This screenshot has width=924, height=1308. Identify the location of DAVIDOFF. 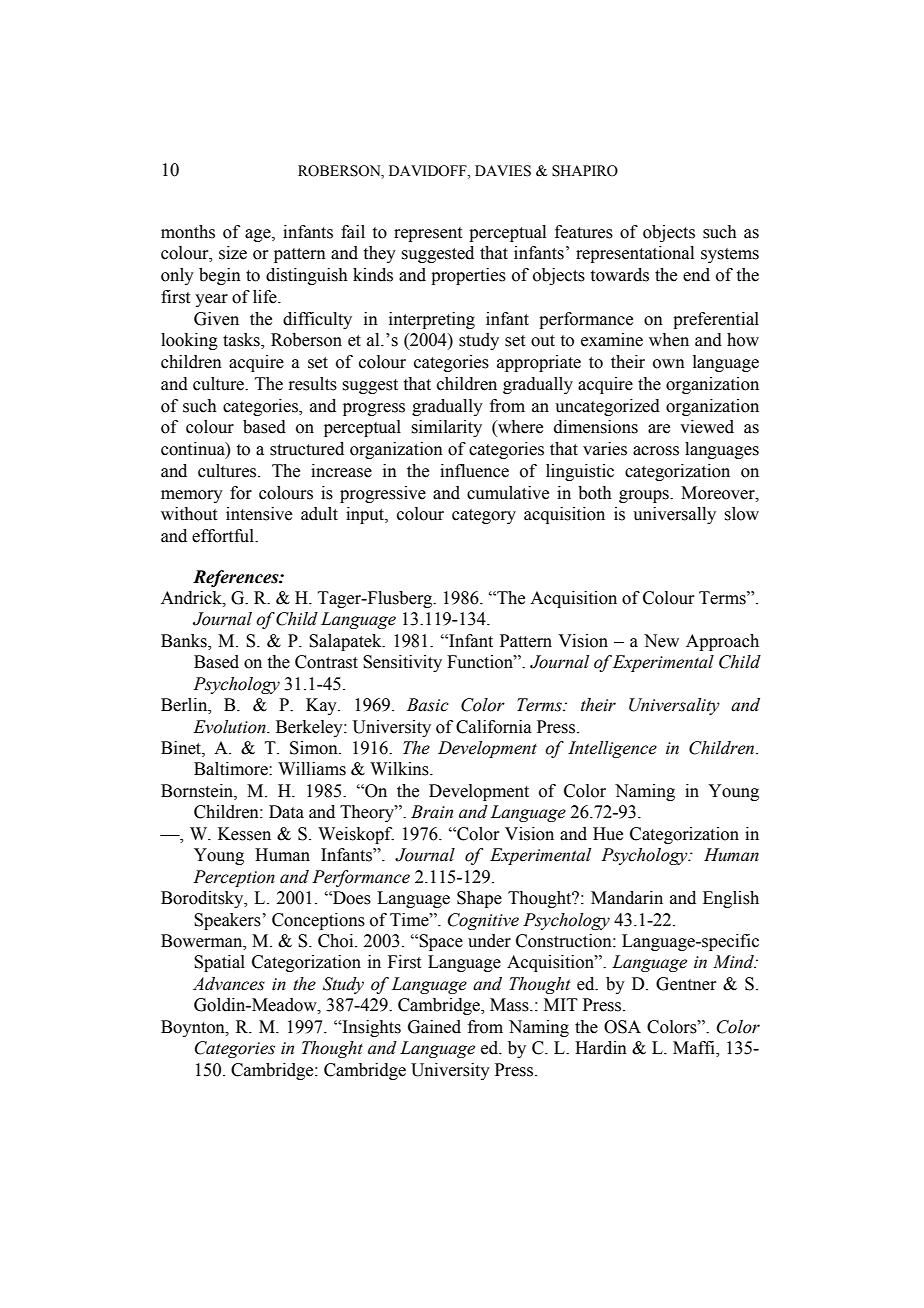
(429, 171).
